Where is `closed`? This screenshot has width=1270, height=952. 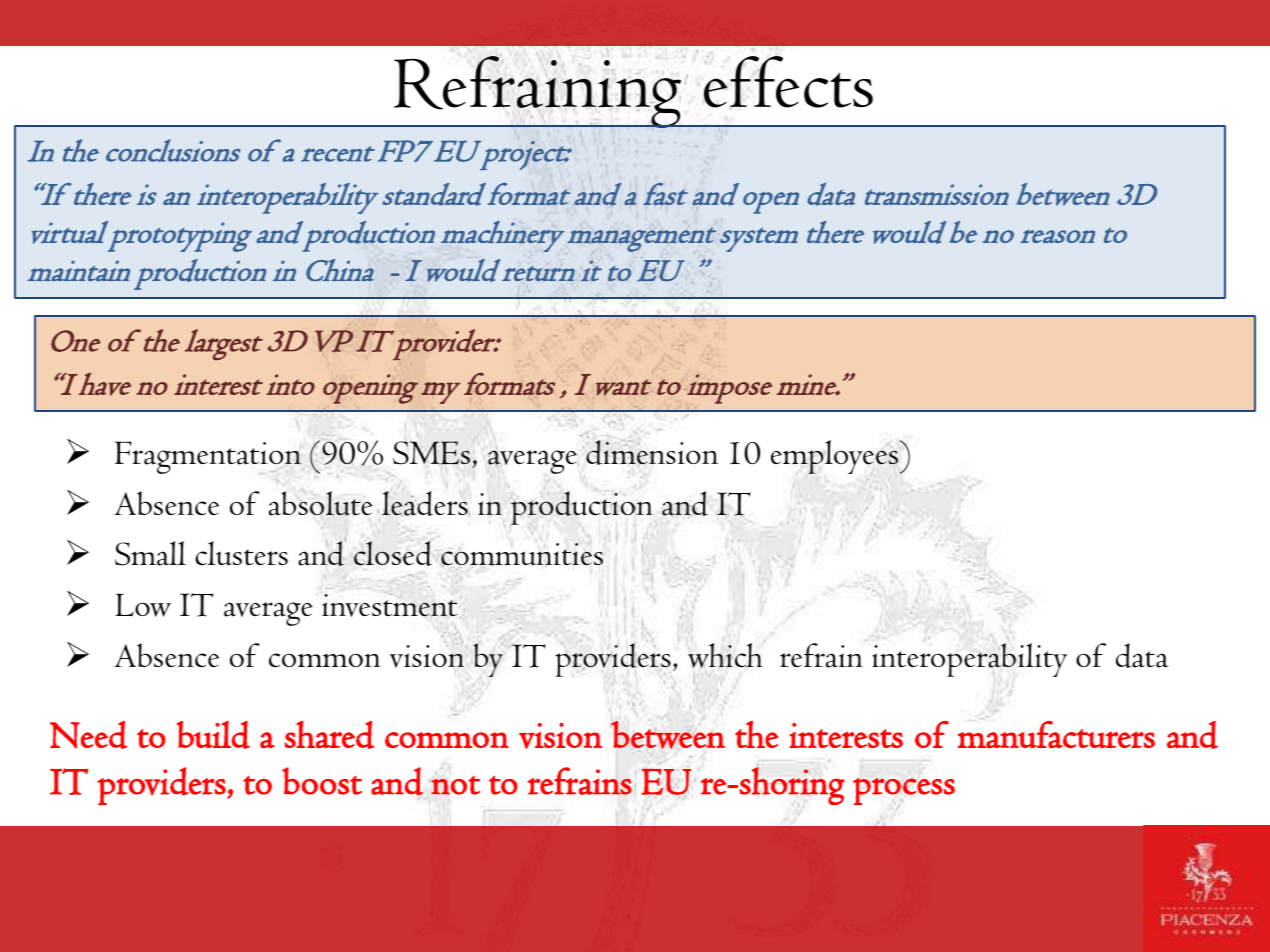
closed is located at coordinates (393, 553).
